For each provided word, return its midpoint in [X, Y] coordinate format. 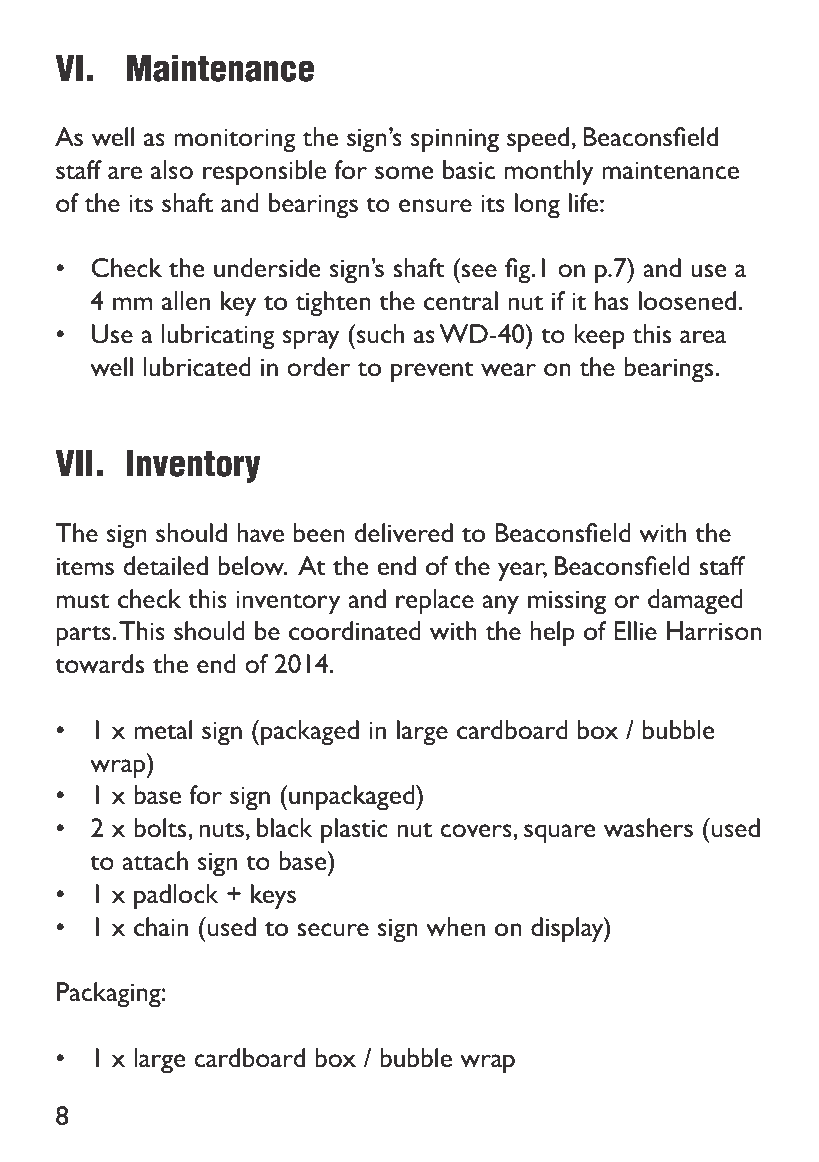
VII [74, 462]
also [172, 170]
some [404, 173]
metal [163, 730]
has [612, 301]
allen [186, 301]
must [83, 601]
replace [435, 602]
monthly [549, 173]
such [379, 334]
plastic [354, 831]
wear [508, 370]
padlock [176, 897]
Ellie [635, 631]
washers [648, 828]
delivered [403, 533]
